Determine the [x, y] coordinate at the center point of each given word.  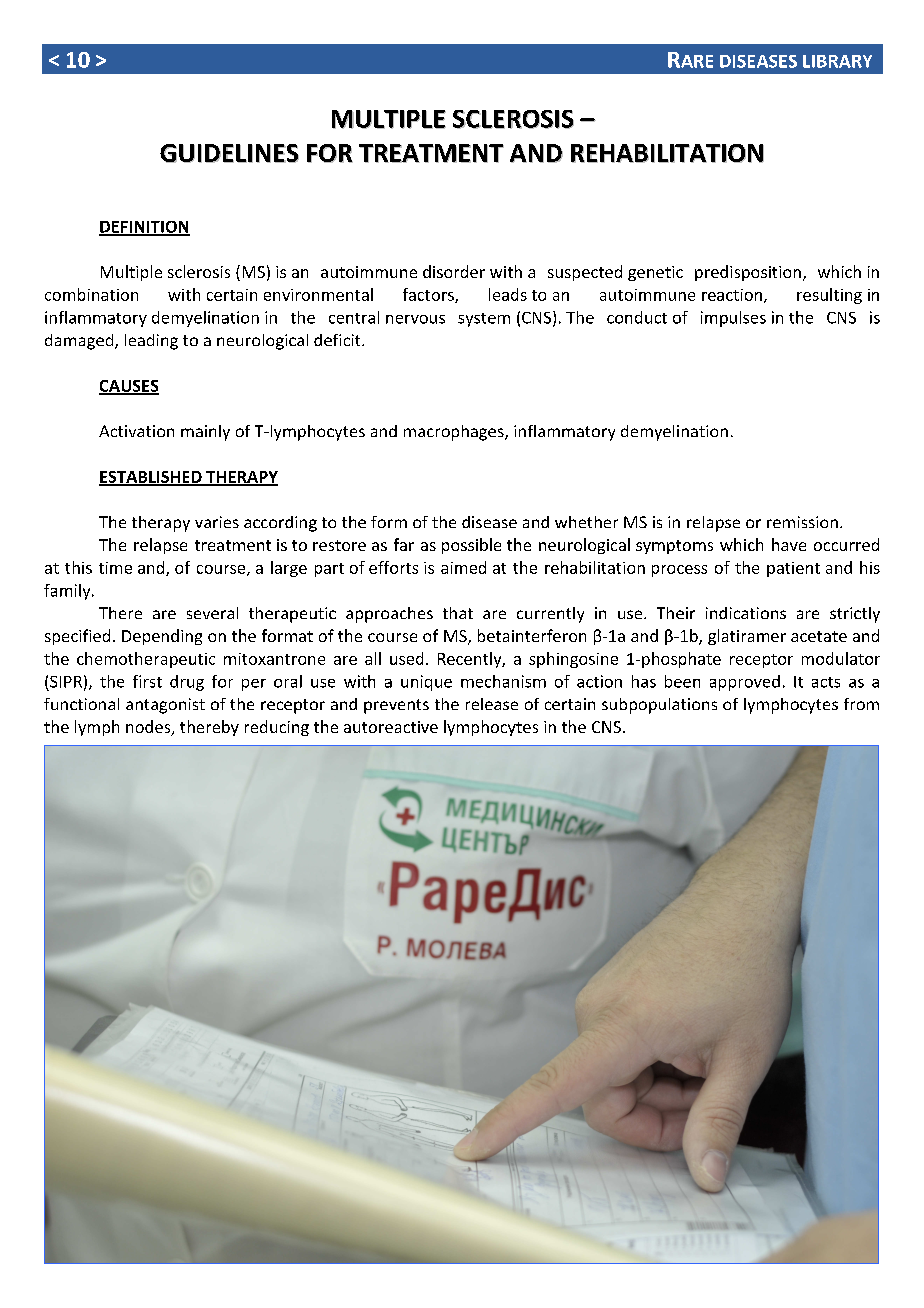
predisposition [748, 273]
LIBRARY [837, 61]
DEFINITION [144, 228]
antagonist [165, 706]
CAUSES [129, 387]
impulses [733, 319]
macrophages [455, 433]
